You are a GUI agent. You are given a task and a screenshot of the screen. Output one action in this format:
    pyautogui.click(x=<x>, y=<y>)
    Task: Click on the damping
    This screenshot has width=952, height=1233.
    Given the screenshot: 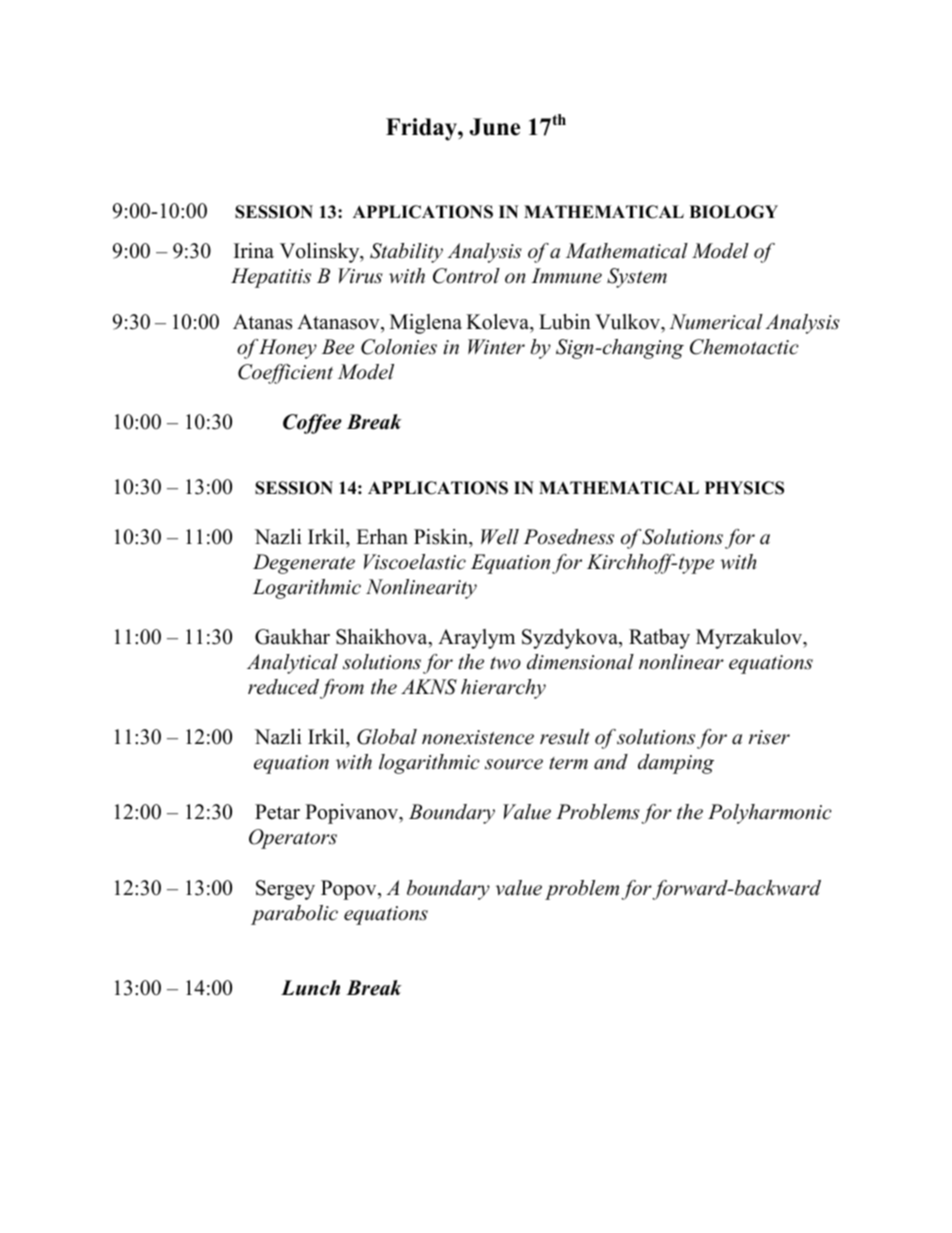 What is the action you would take?
    pyautogui.click(x=676, y=764)
